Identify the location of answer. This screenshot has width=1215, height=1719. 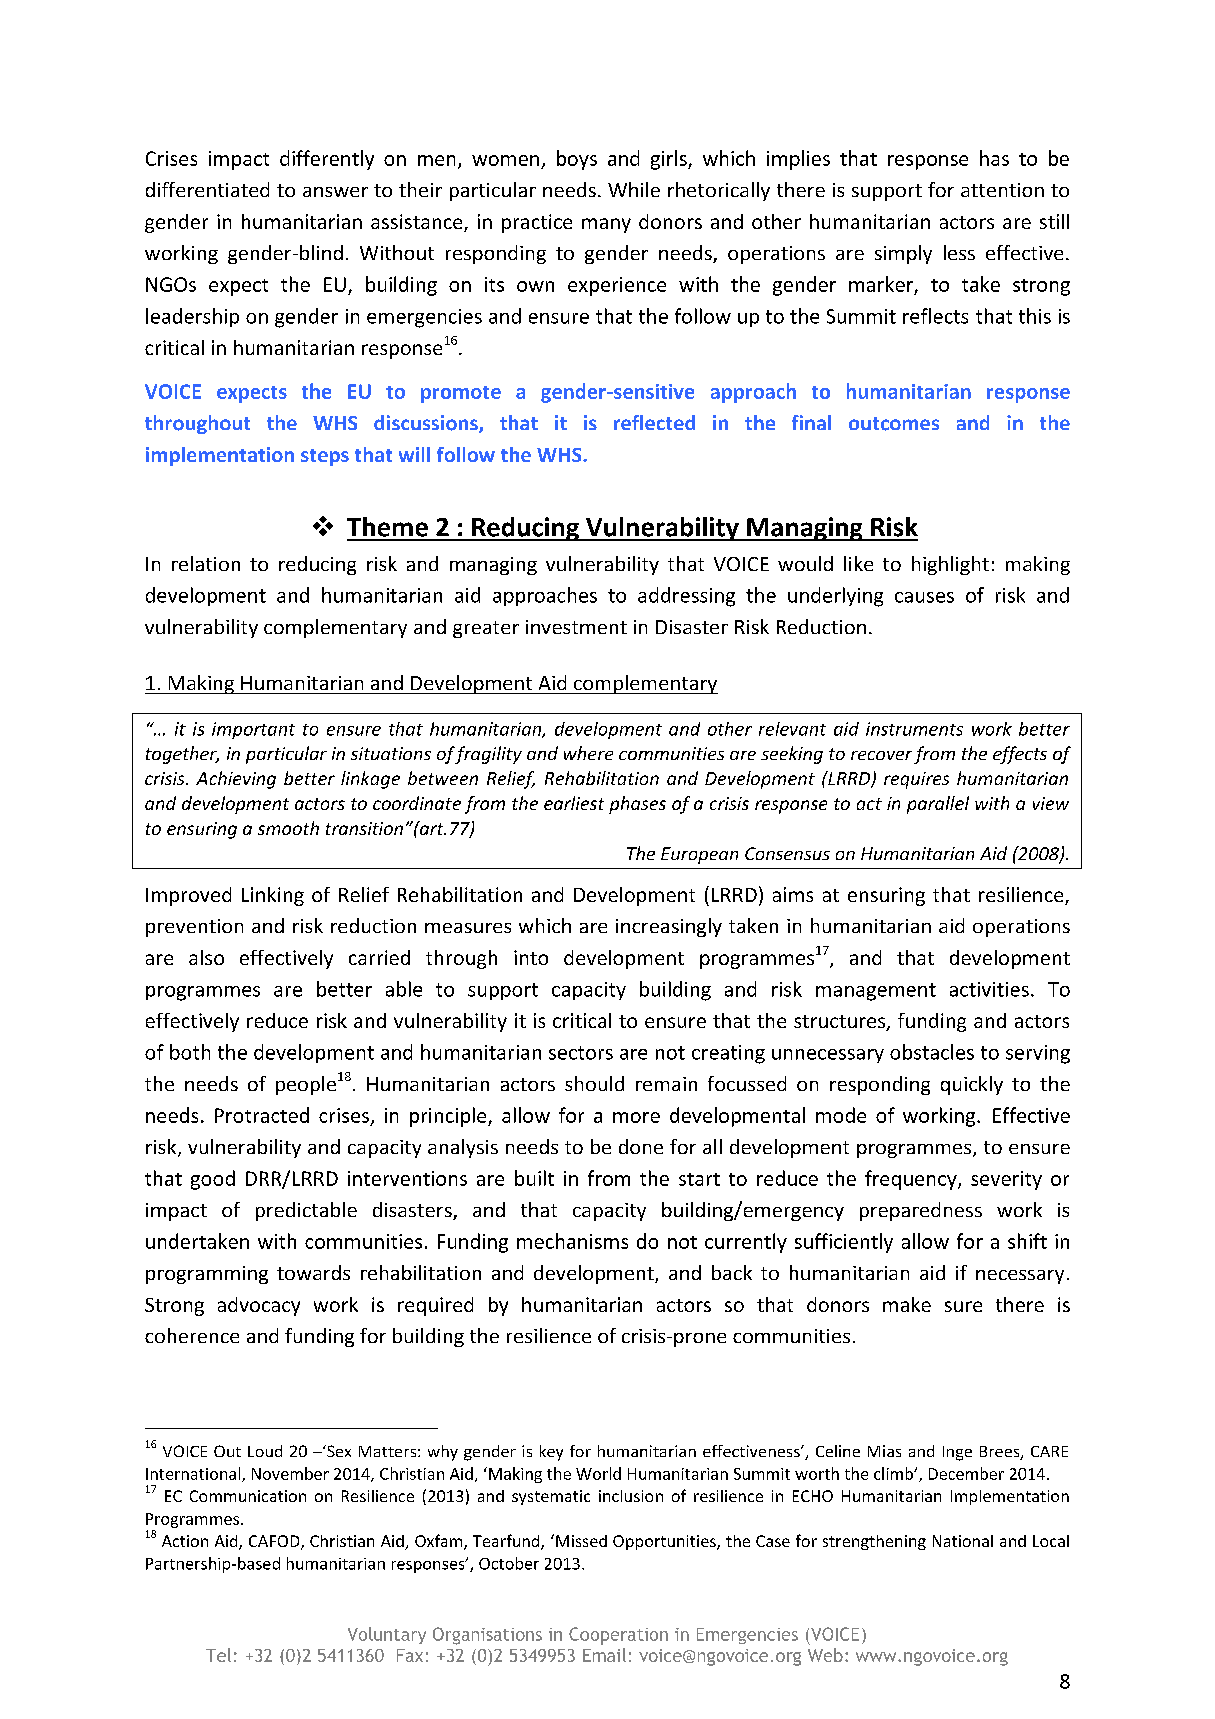
(335, 192).
